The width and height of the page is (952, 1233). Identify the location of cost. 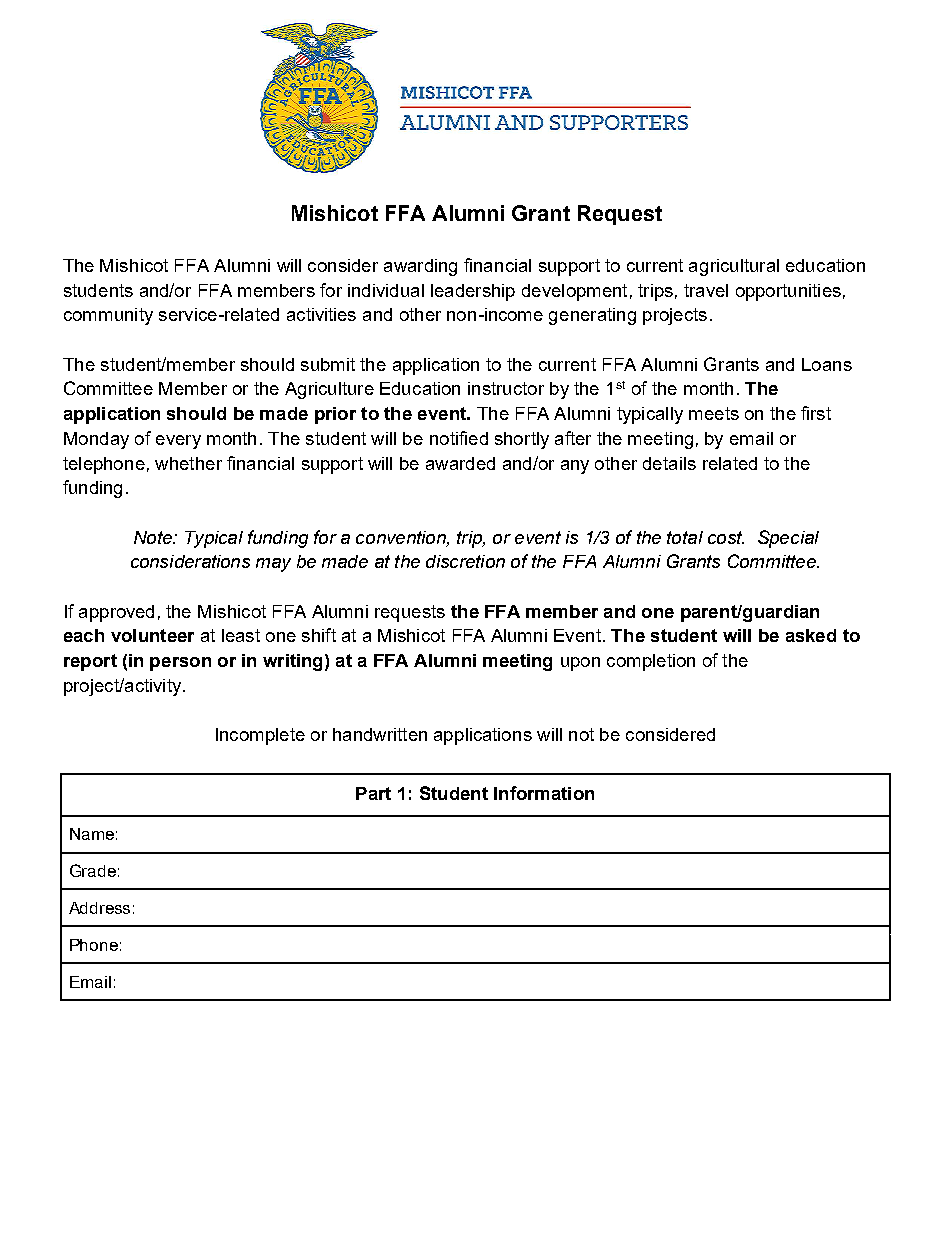
(726, 537).
